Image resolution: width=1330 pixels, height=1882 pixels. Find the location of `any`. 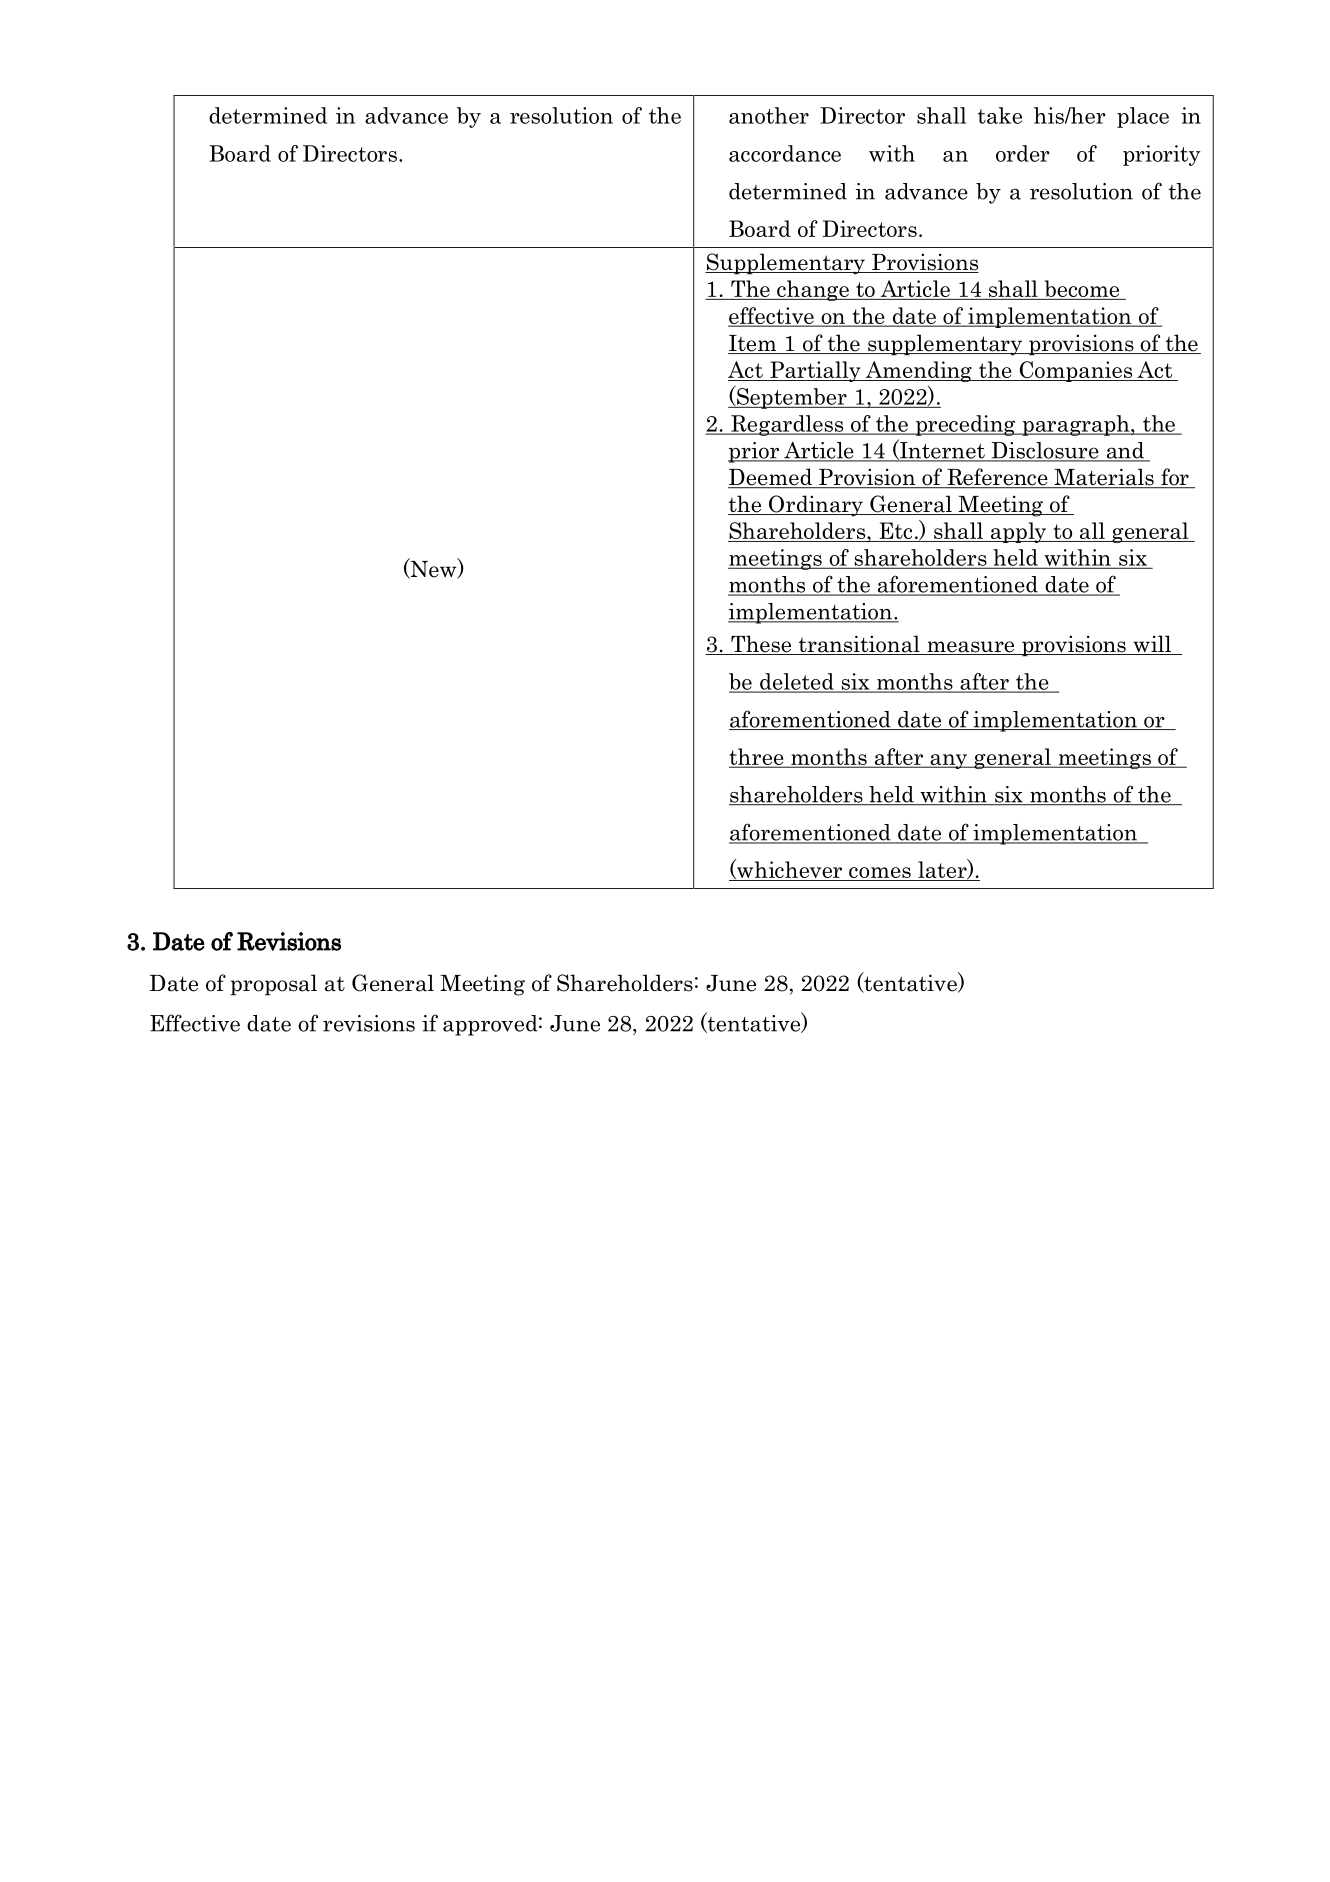

any is located at coordinates (949, 761).
